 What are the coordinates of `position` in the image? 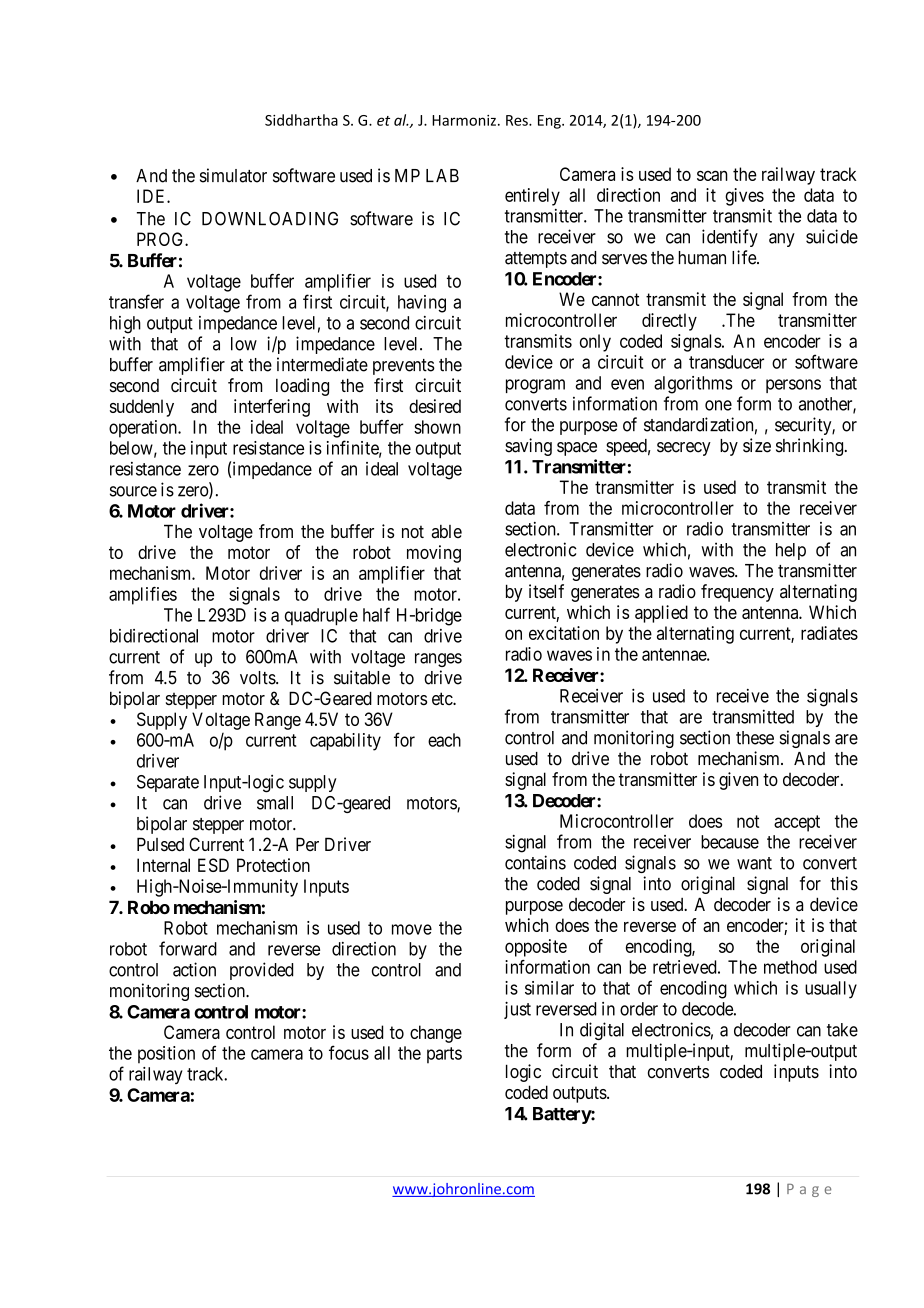 It's located at (166, 1055).
